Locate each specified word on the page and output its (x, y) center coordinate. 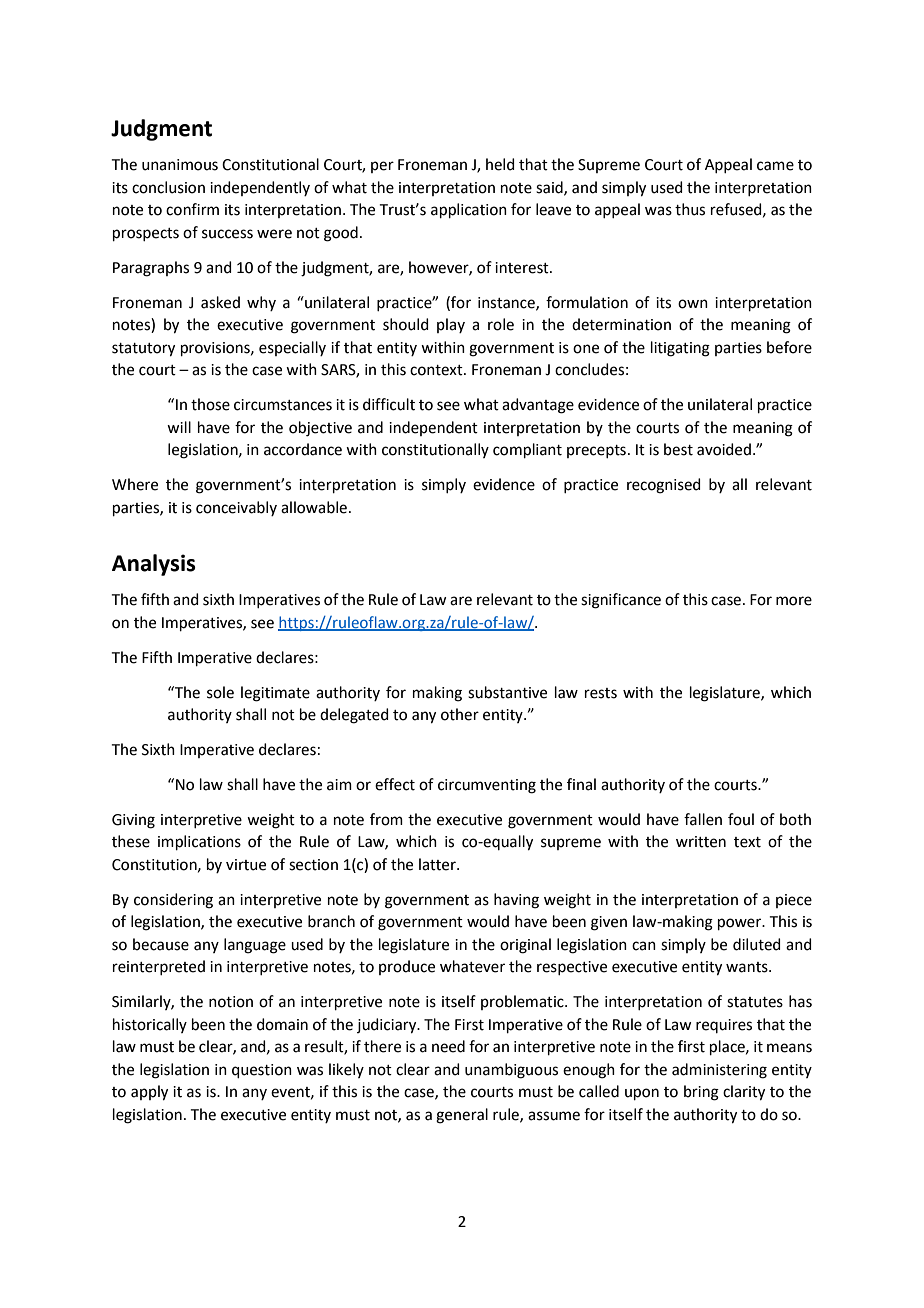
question (262, 1071)
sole (220, 692)
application (469, 210)
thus (690, 209)
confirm (192, 209)
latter (438, 864)
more (794, 601)
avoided (724, 449)
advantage (538, 406)
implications (199, 842)
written (701, 842)
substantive (507, 692)
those (210, 404)
